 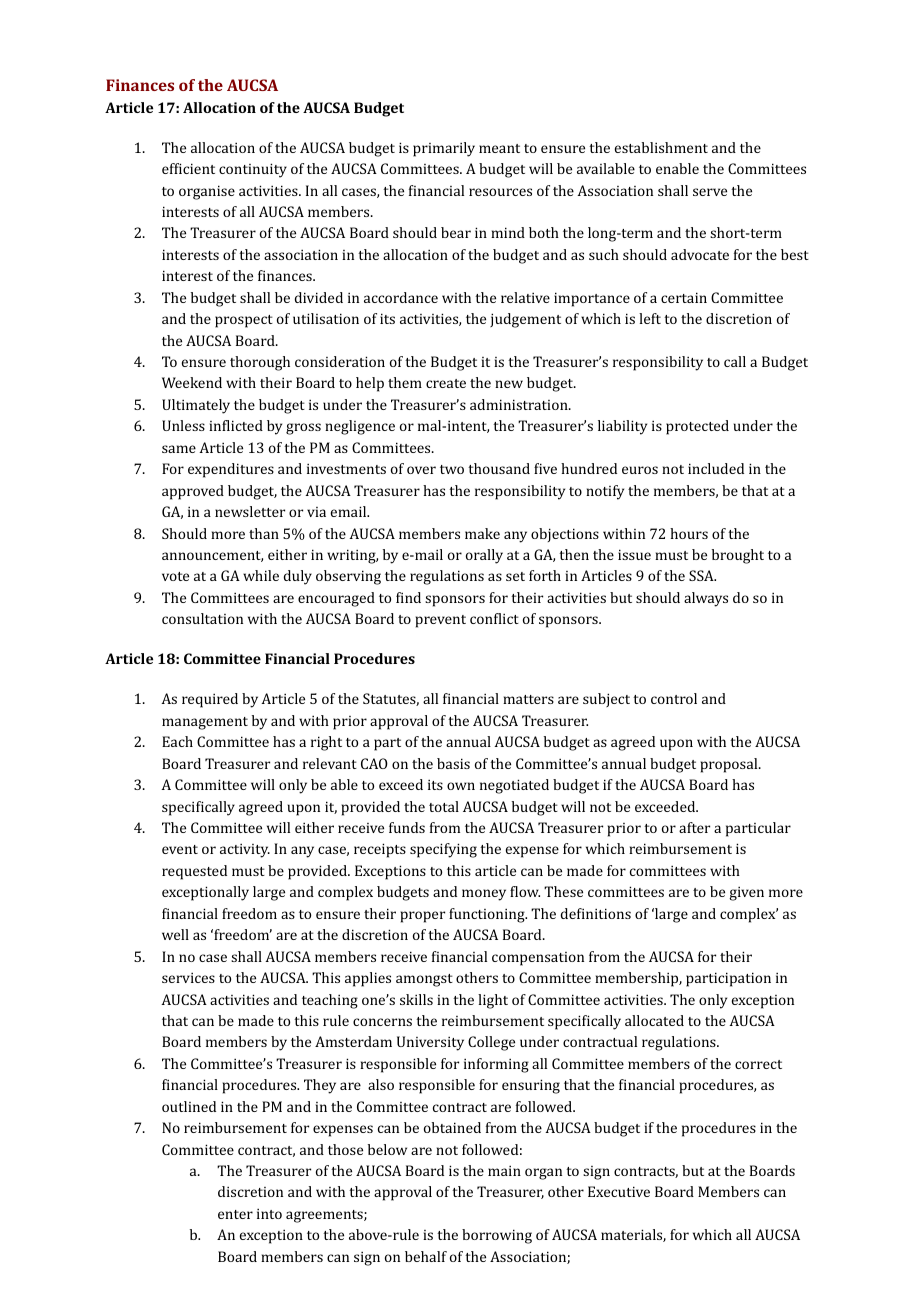 I want to click on enter, so click(x=235, y=1214).
